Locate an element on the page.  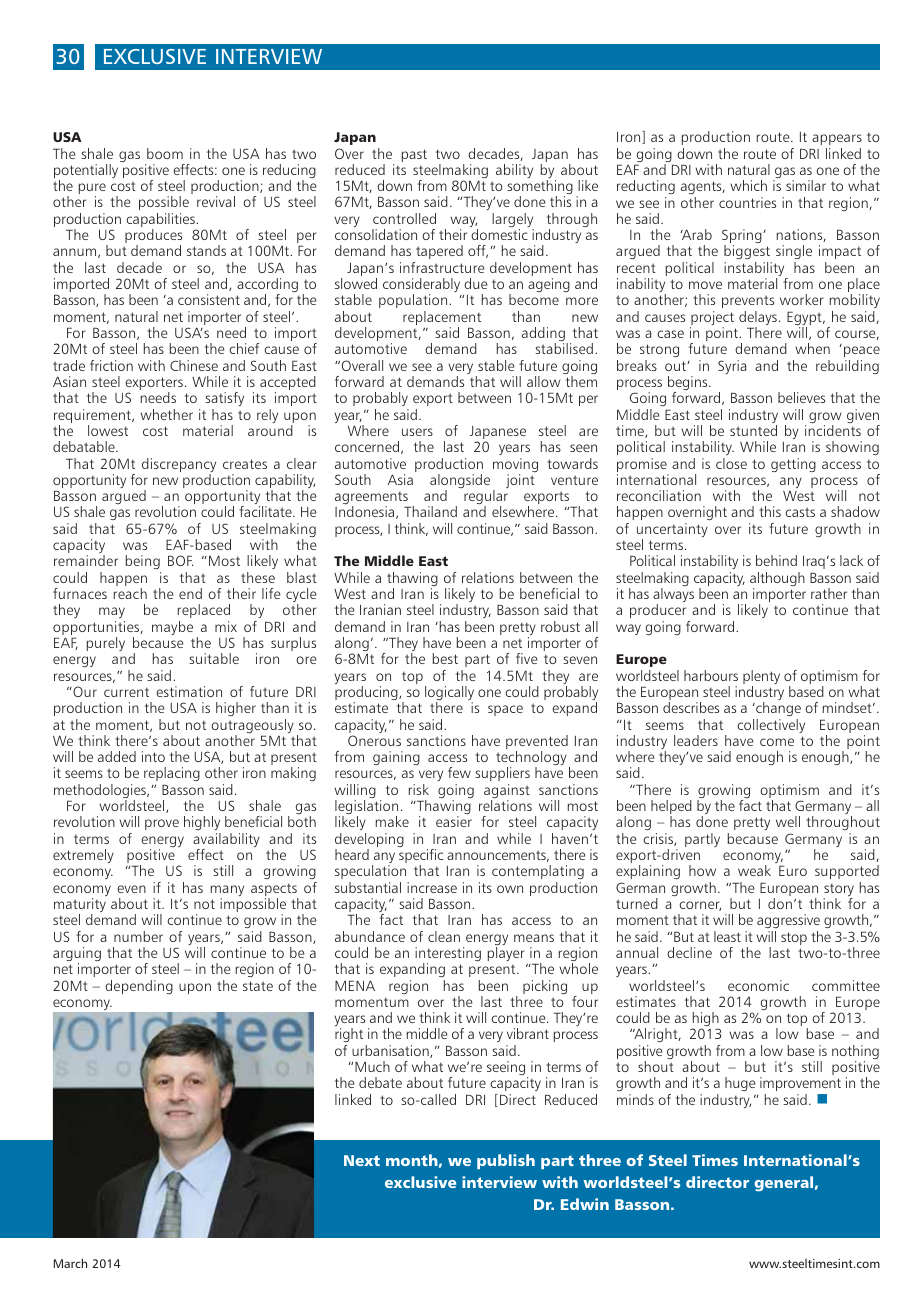
estimation is located at coordinates (189, 691).
